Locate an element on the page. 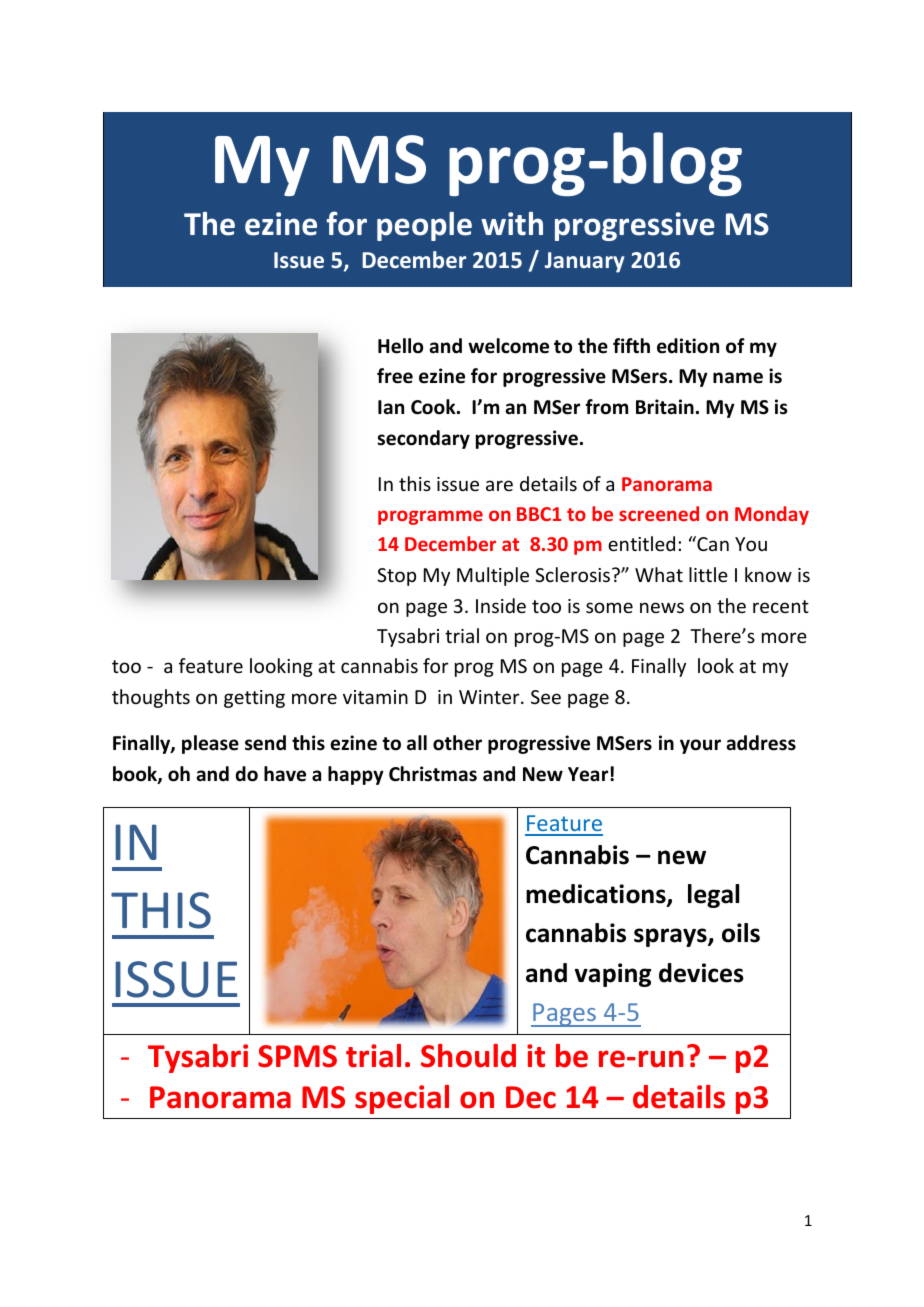 The height and width of the page is (1307, 924). Christmas is located at coordinates (433, 774).
